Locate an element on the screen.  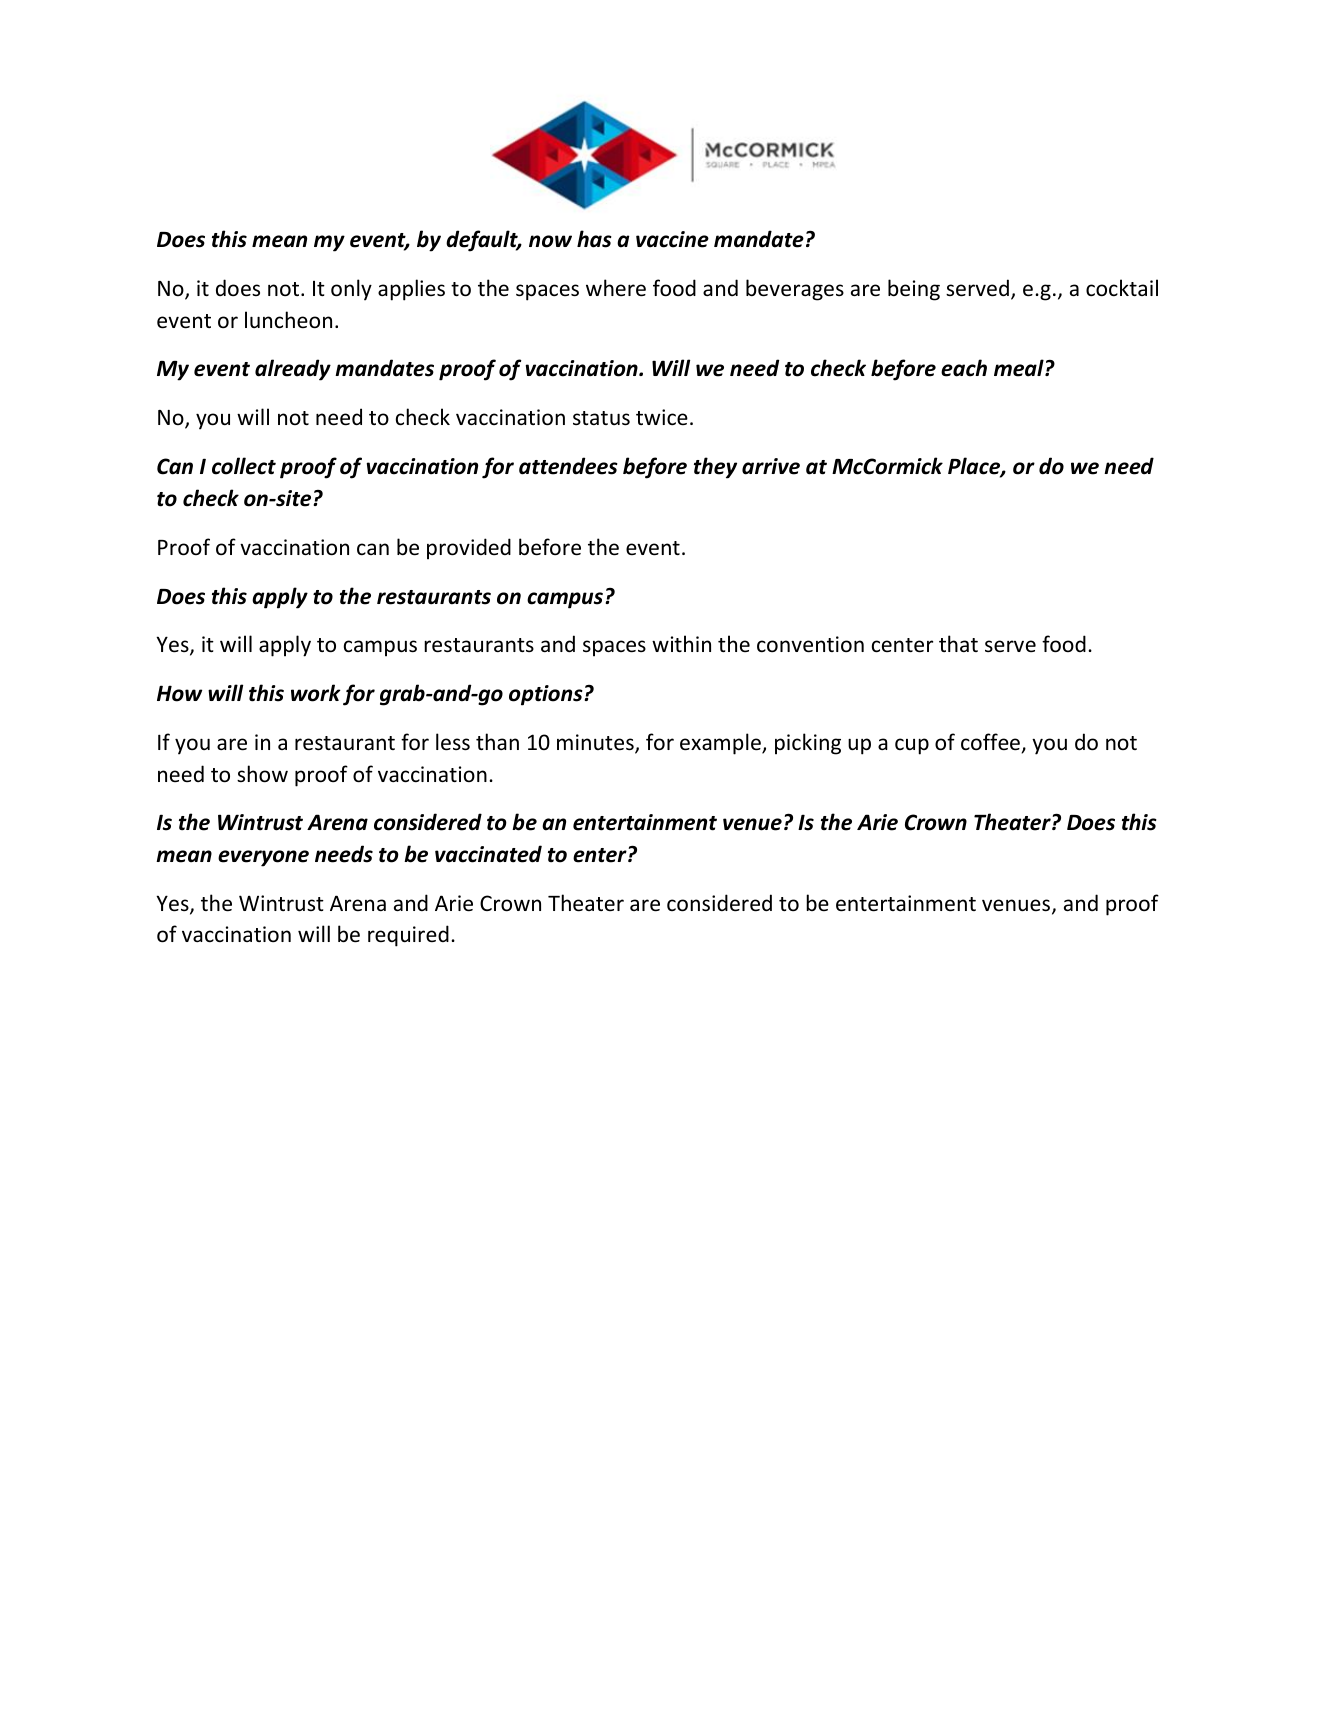
within is located at coordinates (681, 643).
